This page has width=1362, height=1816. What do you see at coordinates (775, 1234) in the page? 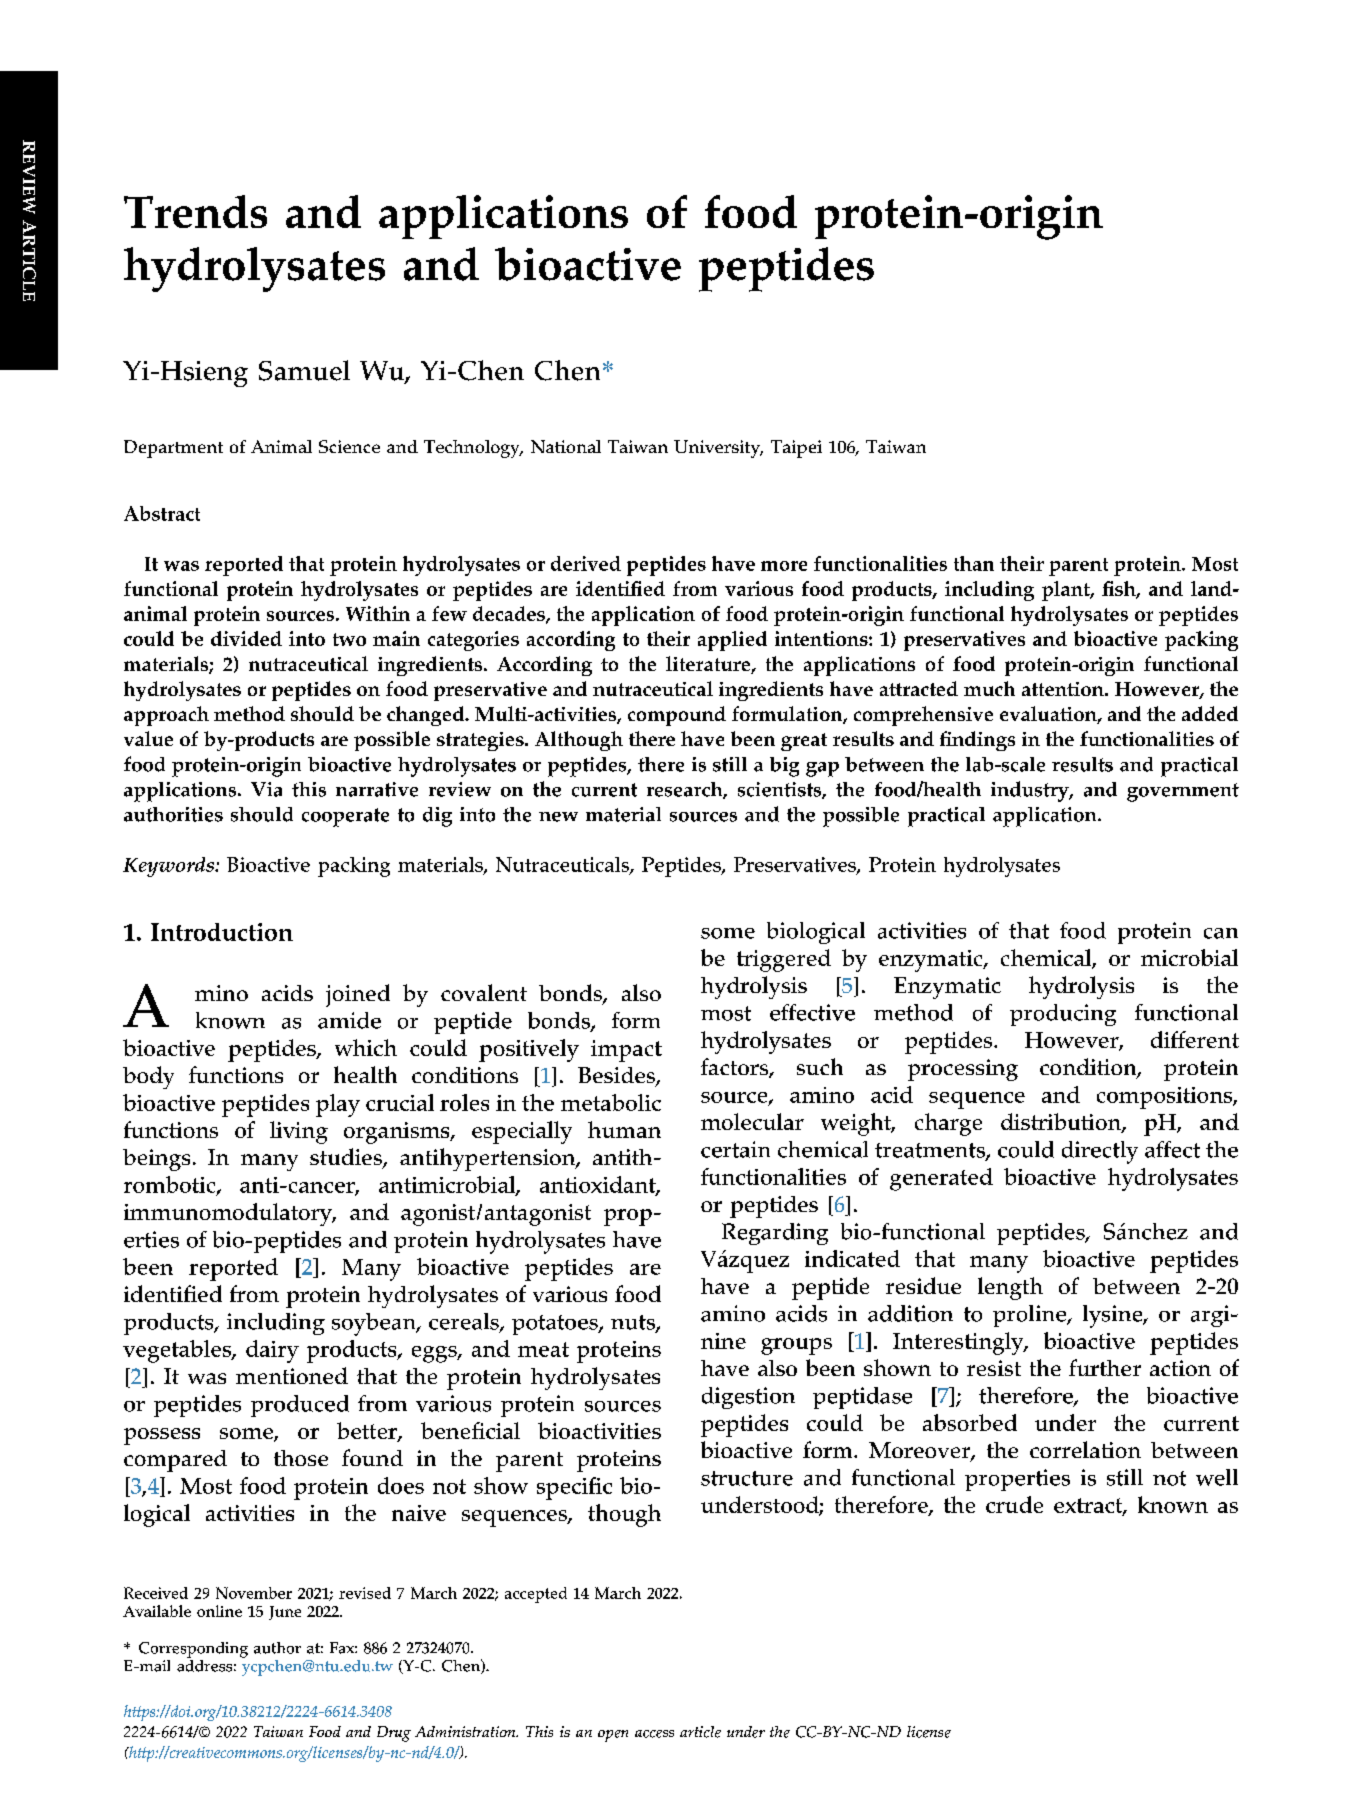
I see `Regarding` at bounding box center [775, 1234].
